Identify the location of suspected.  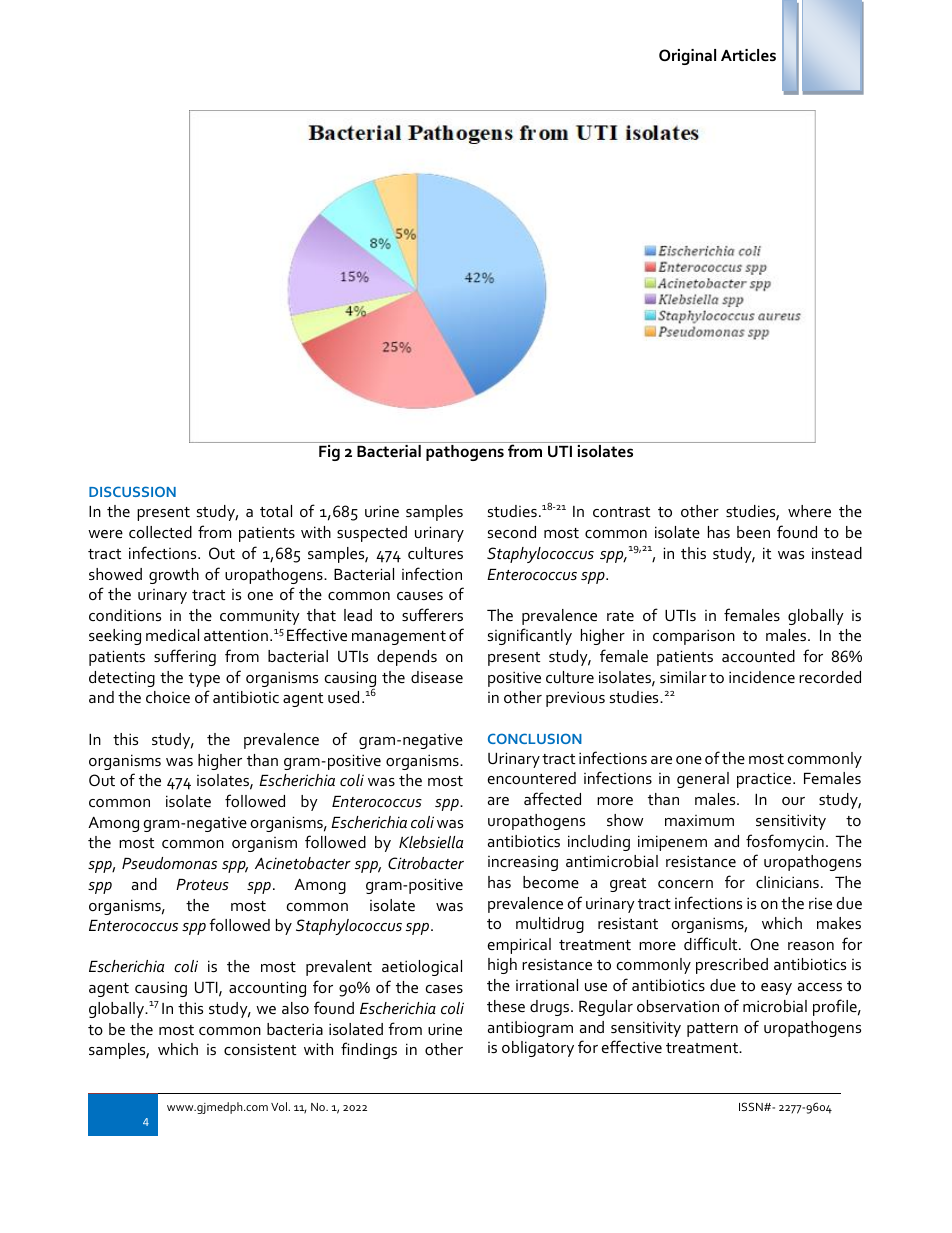
(372, 534).
